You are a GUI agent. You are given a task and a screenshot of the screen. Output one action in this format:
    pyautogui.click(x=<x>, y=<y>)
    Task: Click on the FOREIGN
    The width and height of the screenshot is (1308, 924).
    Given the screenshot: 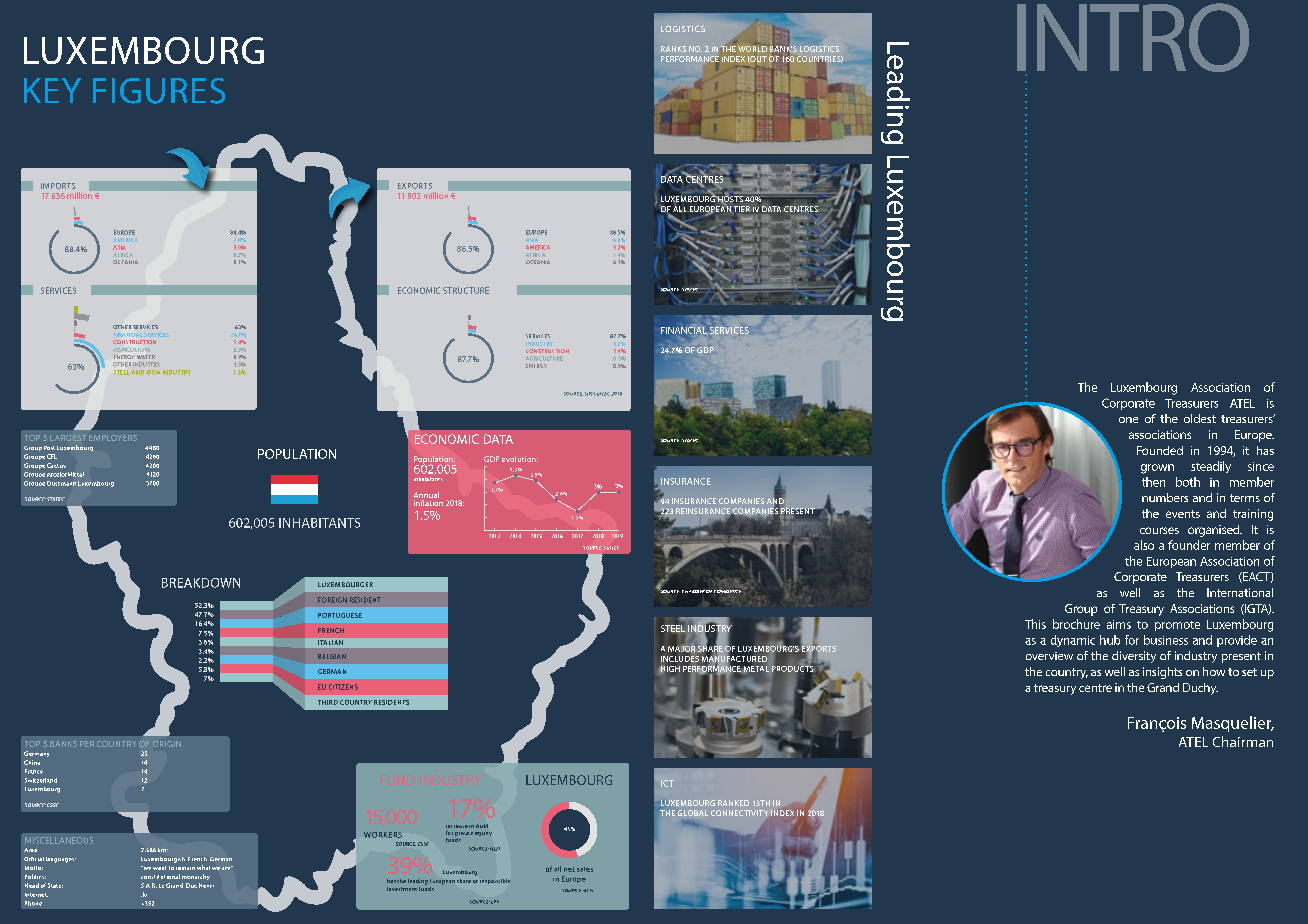 What is the action you would take?
    pyautogui.click(x=332, y=600)
